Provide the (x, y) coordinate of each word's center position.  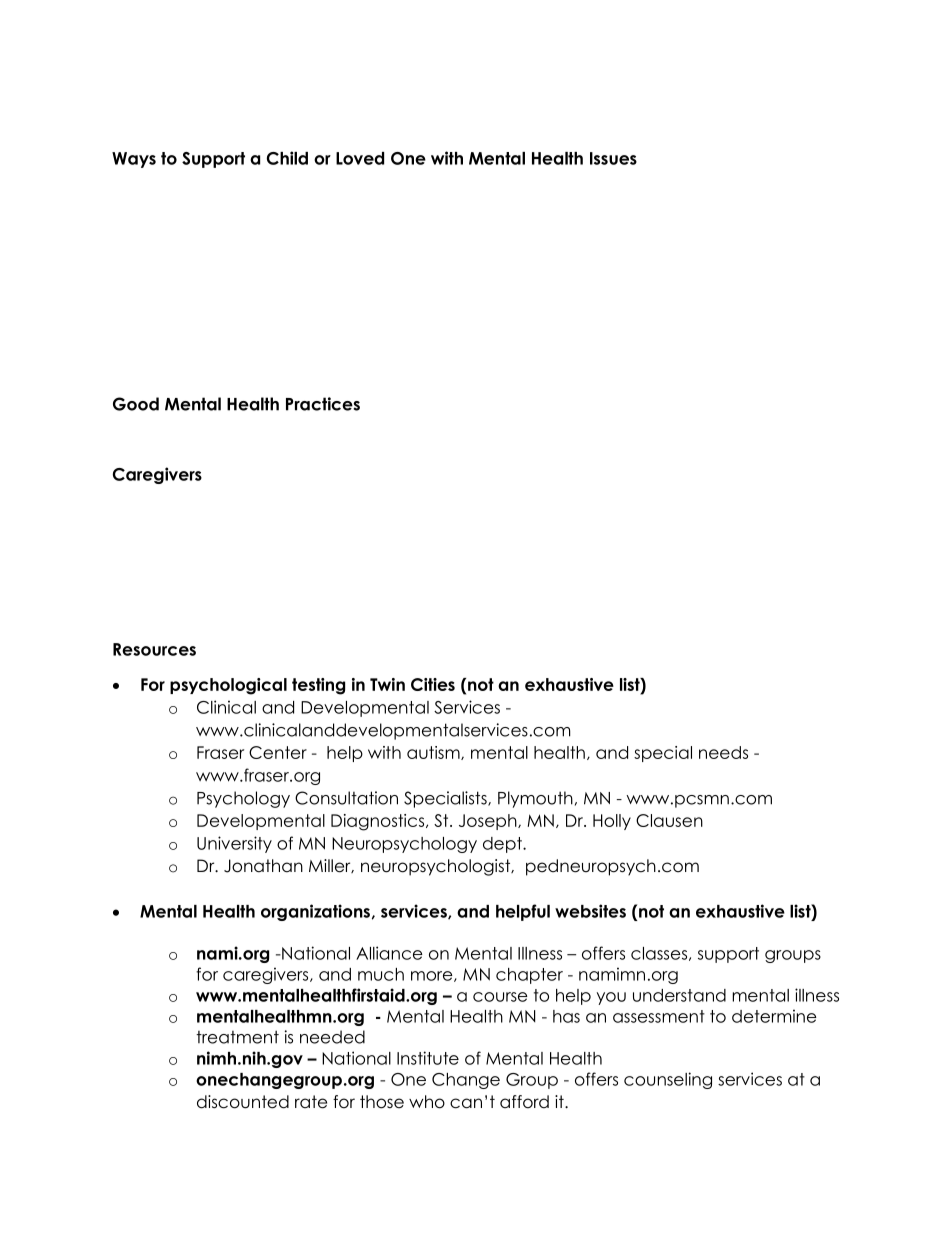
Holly (612, 822)
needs (723, 752)
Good (136, 404)
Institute (428, 1058)
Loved (360, 158)
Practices (323, 404)
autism (434, 753)
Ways (134, 160)
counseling (668, 1080)
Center (278, 752)
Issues (613, 158)
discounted (243, 1102)
